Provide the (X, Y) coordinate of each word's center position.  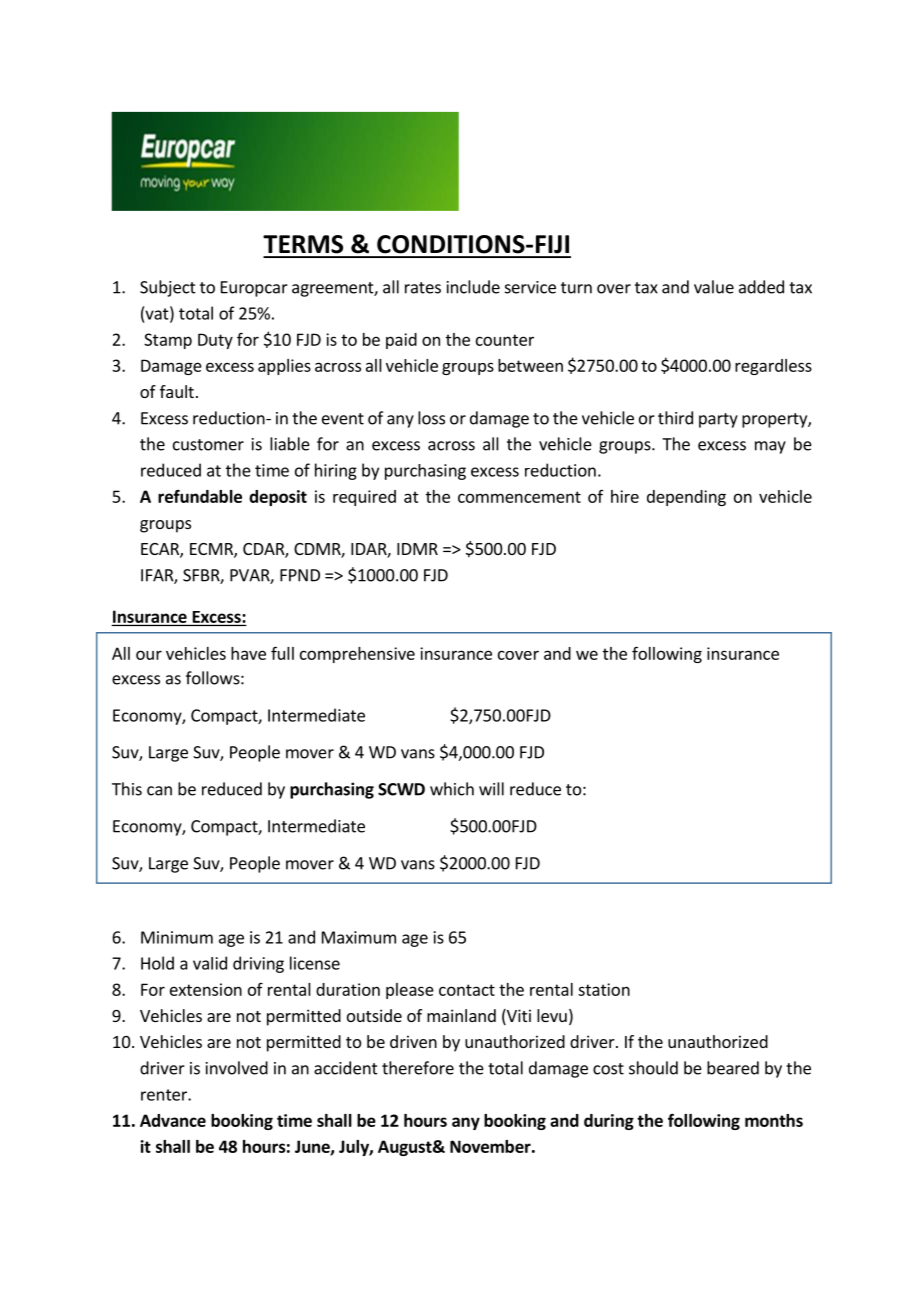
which (452, 789)
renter (165, 1095)
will (491, 789)
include (473, 287)
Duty (215, 341)
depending (686, 498)
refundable (200, 496)
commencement (519, 497)
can (159, 791)
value (714, 287)
